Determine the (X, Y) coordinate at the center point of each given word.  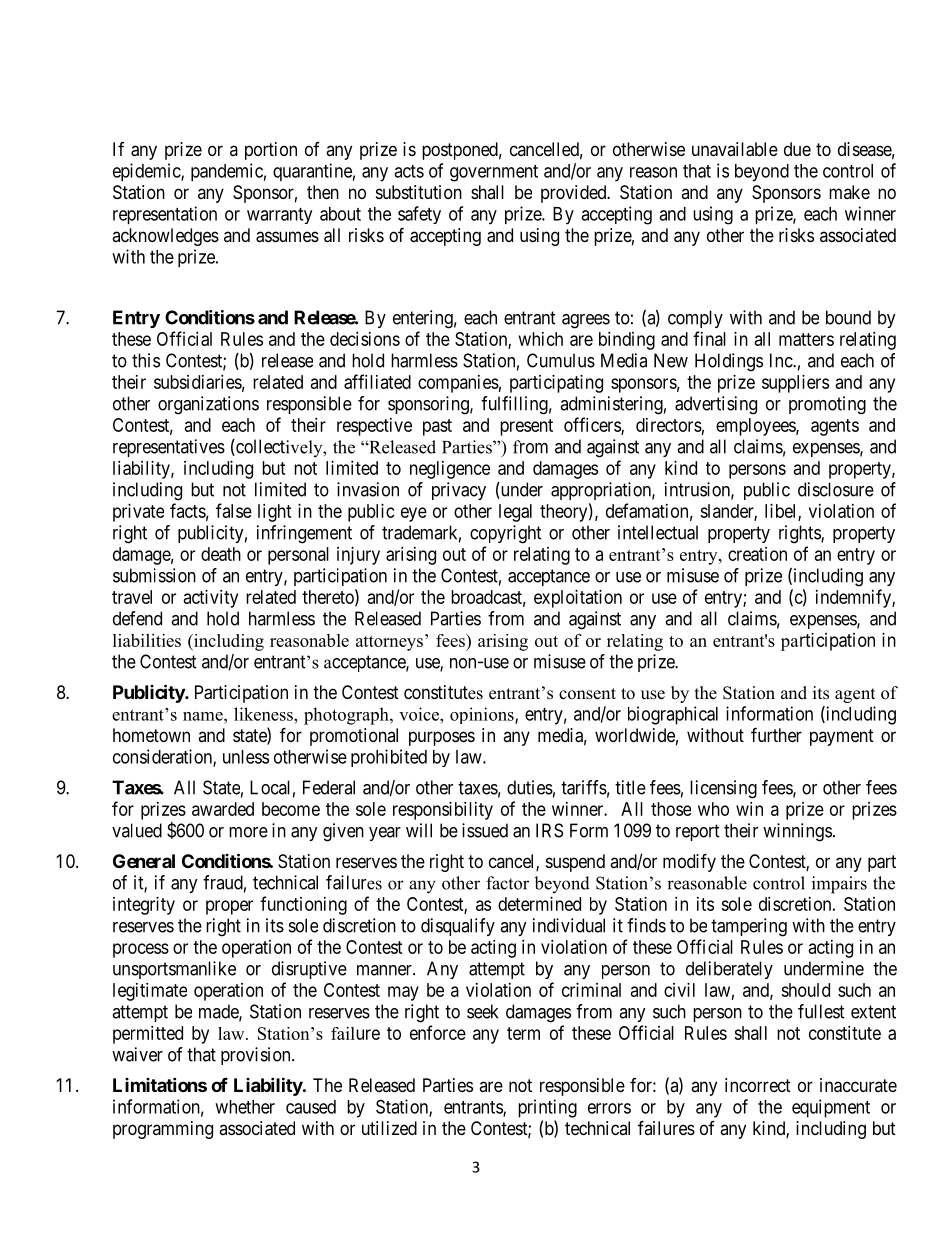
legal (515, 513)
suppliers (795, 384)
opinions (483, 715)
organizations (208, 405)
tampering (749, 927)
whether (245, 1107)
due (797, 149)
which (541, 339)
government (494, 173)
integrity (144, 906)
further (776, 734)
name (204, 716)
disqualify (458, 927)
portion (271, 151)
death (221, 554)
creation (757, 554)
